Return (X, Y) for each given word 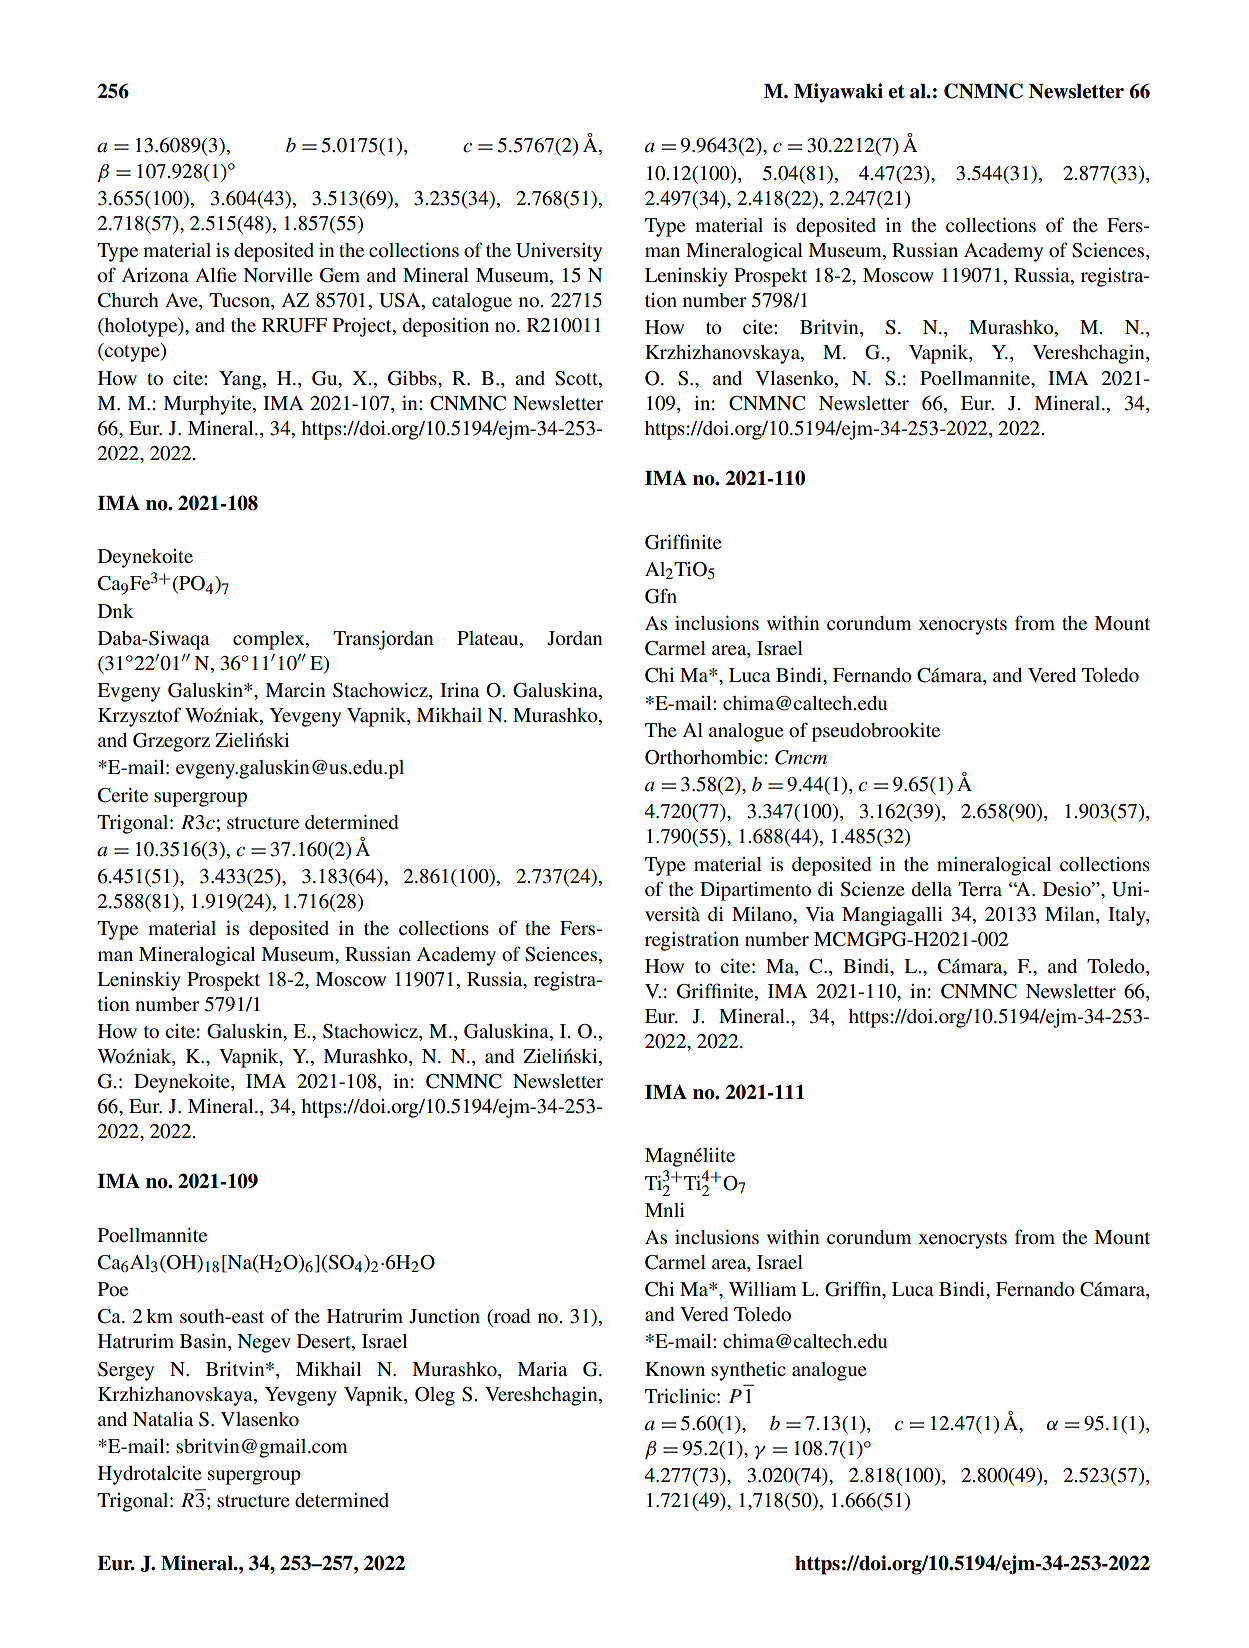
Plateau (489, 638)
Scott (577, 378)
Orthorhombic (705, 757)
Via (820, 914)
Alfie (216, 274)
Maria (542, 1369)
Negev (264, 1343)
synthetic (748, 1371)
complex (270, 640)
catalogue (472, 302)
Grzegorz (171, 742)
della (931, 889)
